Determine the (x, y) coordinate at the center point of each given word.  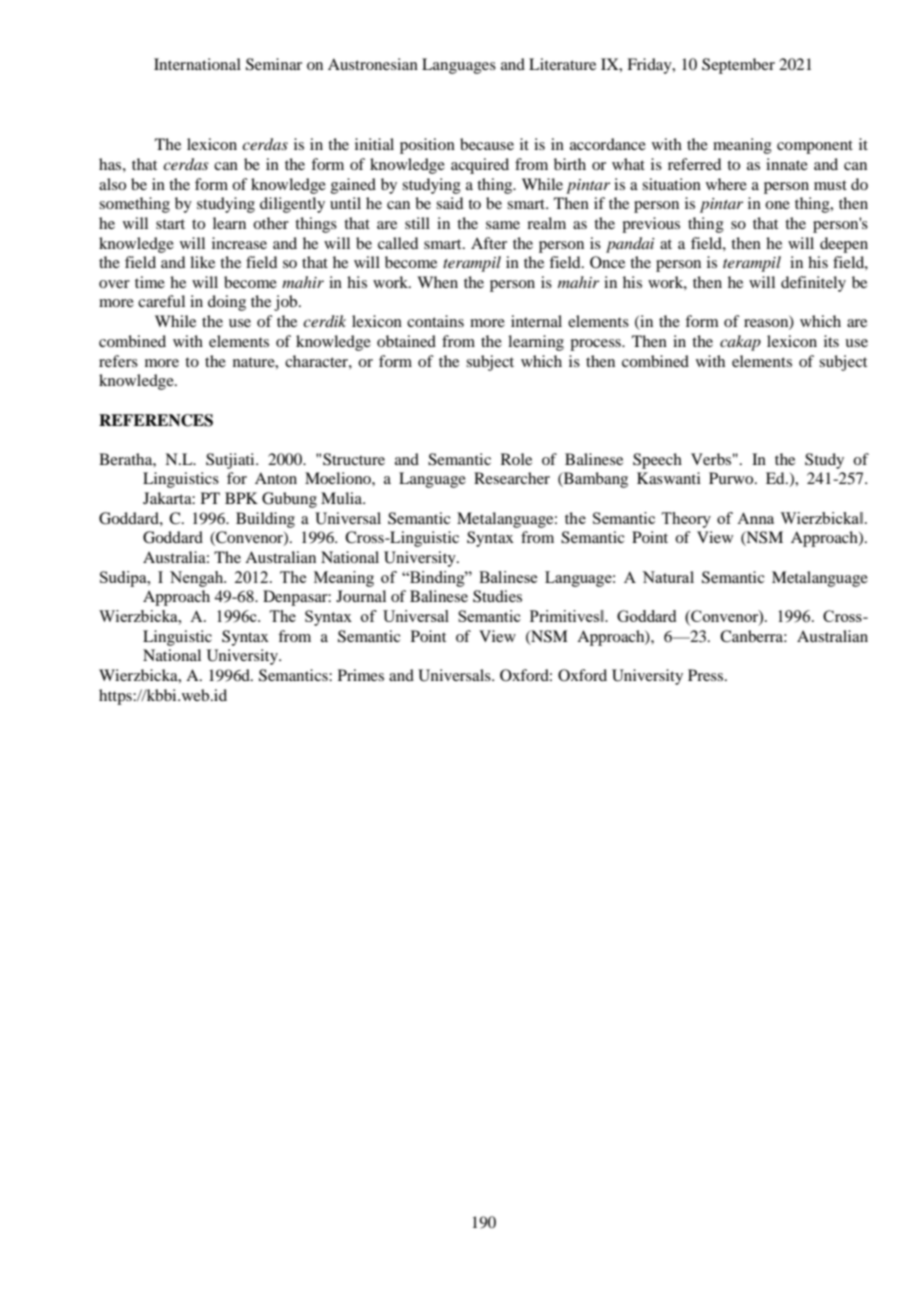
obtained (406, 341)
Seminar (274, 64)
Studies (497, 596)
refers (118, 361)
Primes (361, 675)
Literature (562, 64)
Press (707, 675)
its (831, 341)
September (738, 66)
